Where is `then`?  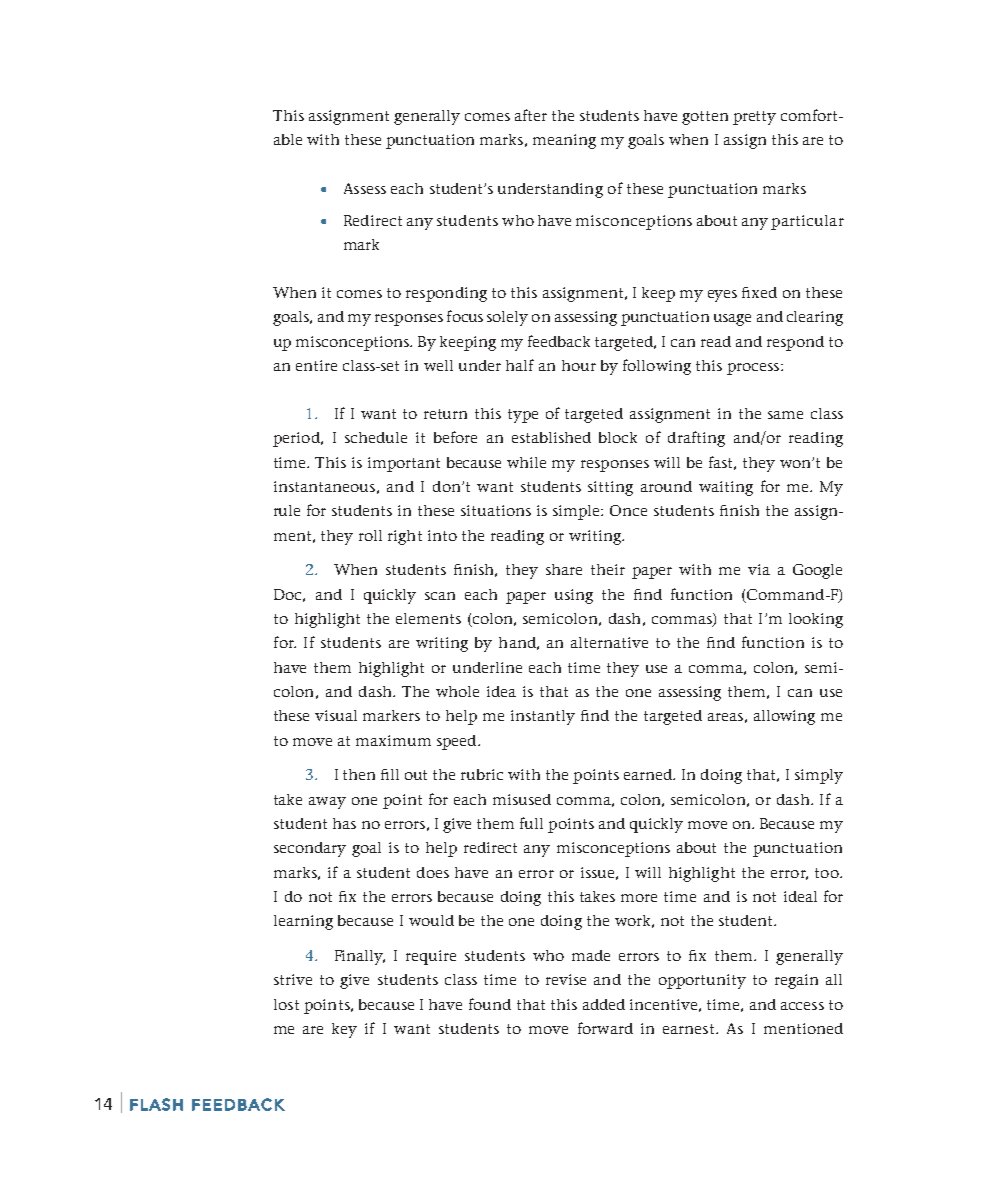
then is located at coordinates (359, 774).
